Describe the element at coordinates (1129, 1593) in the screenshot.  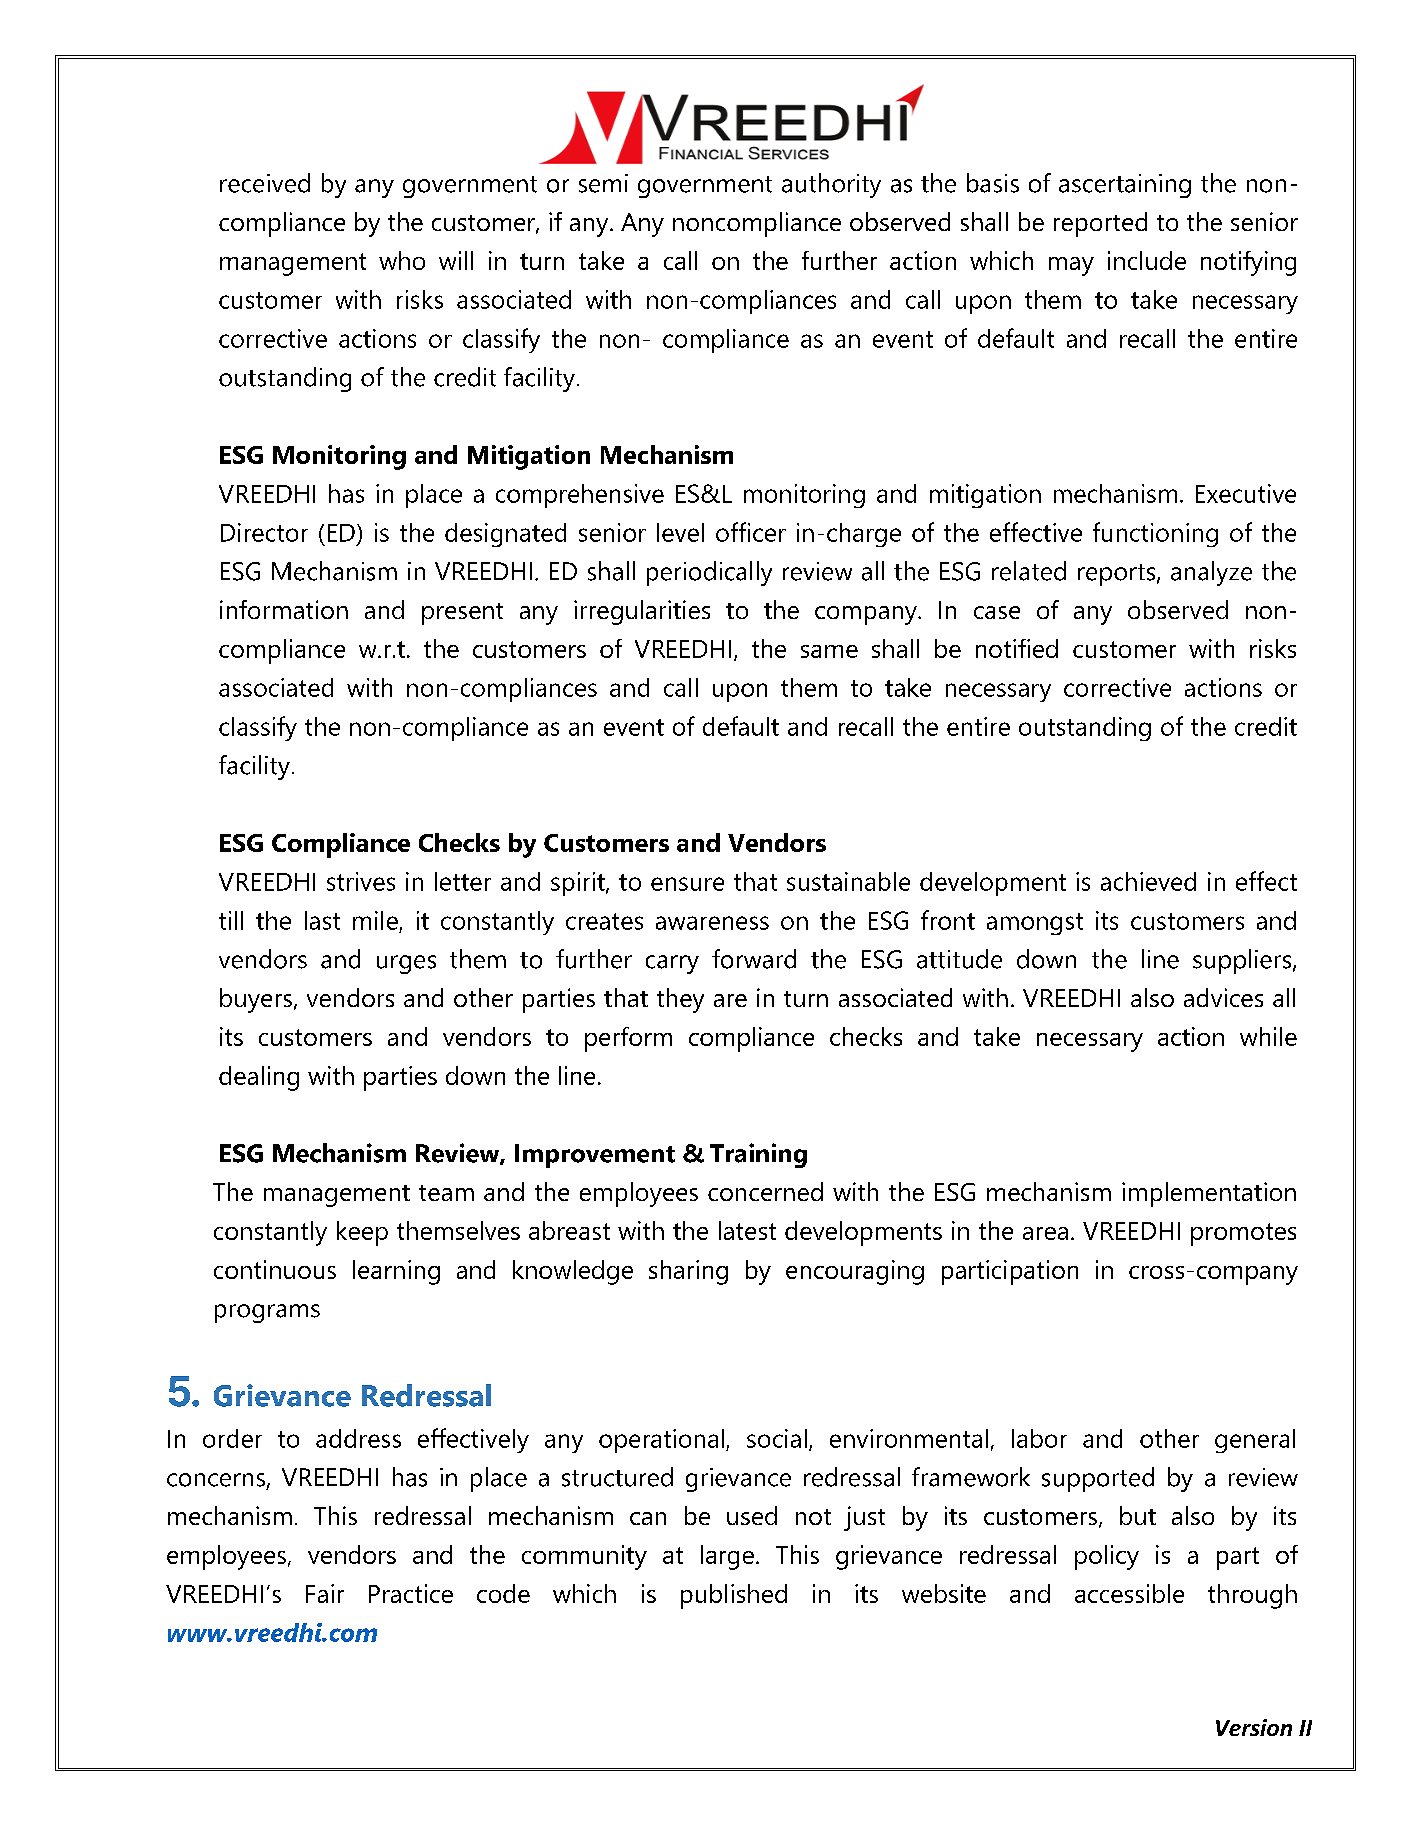
I see `accessible` at that location.
